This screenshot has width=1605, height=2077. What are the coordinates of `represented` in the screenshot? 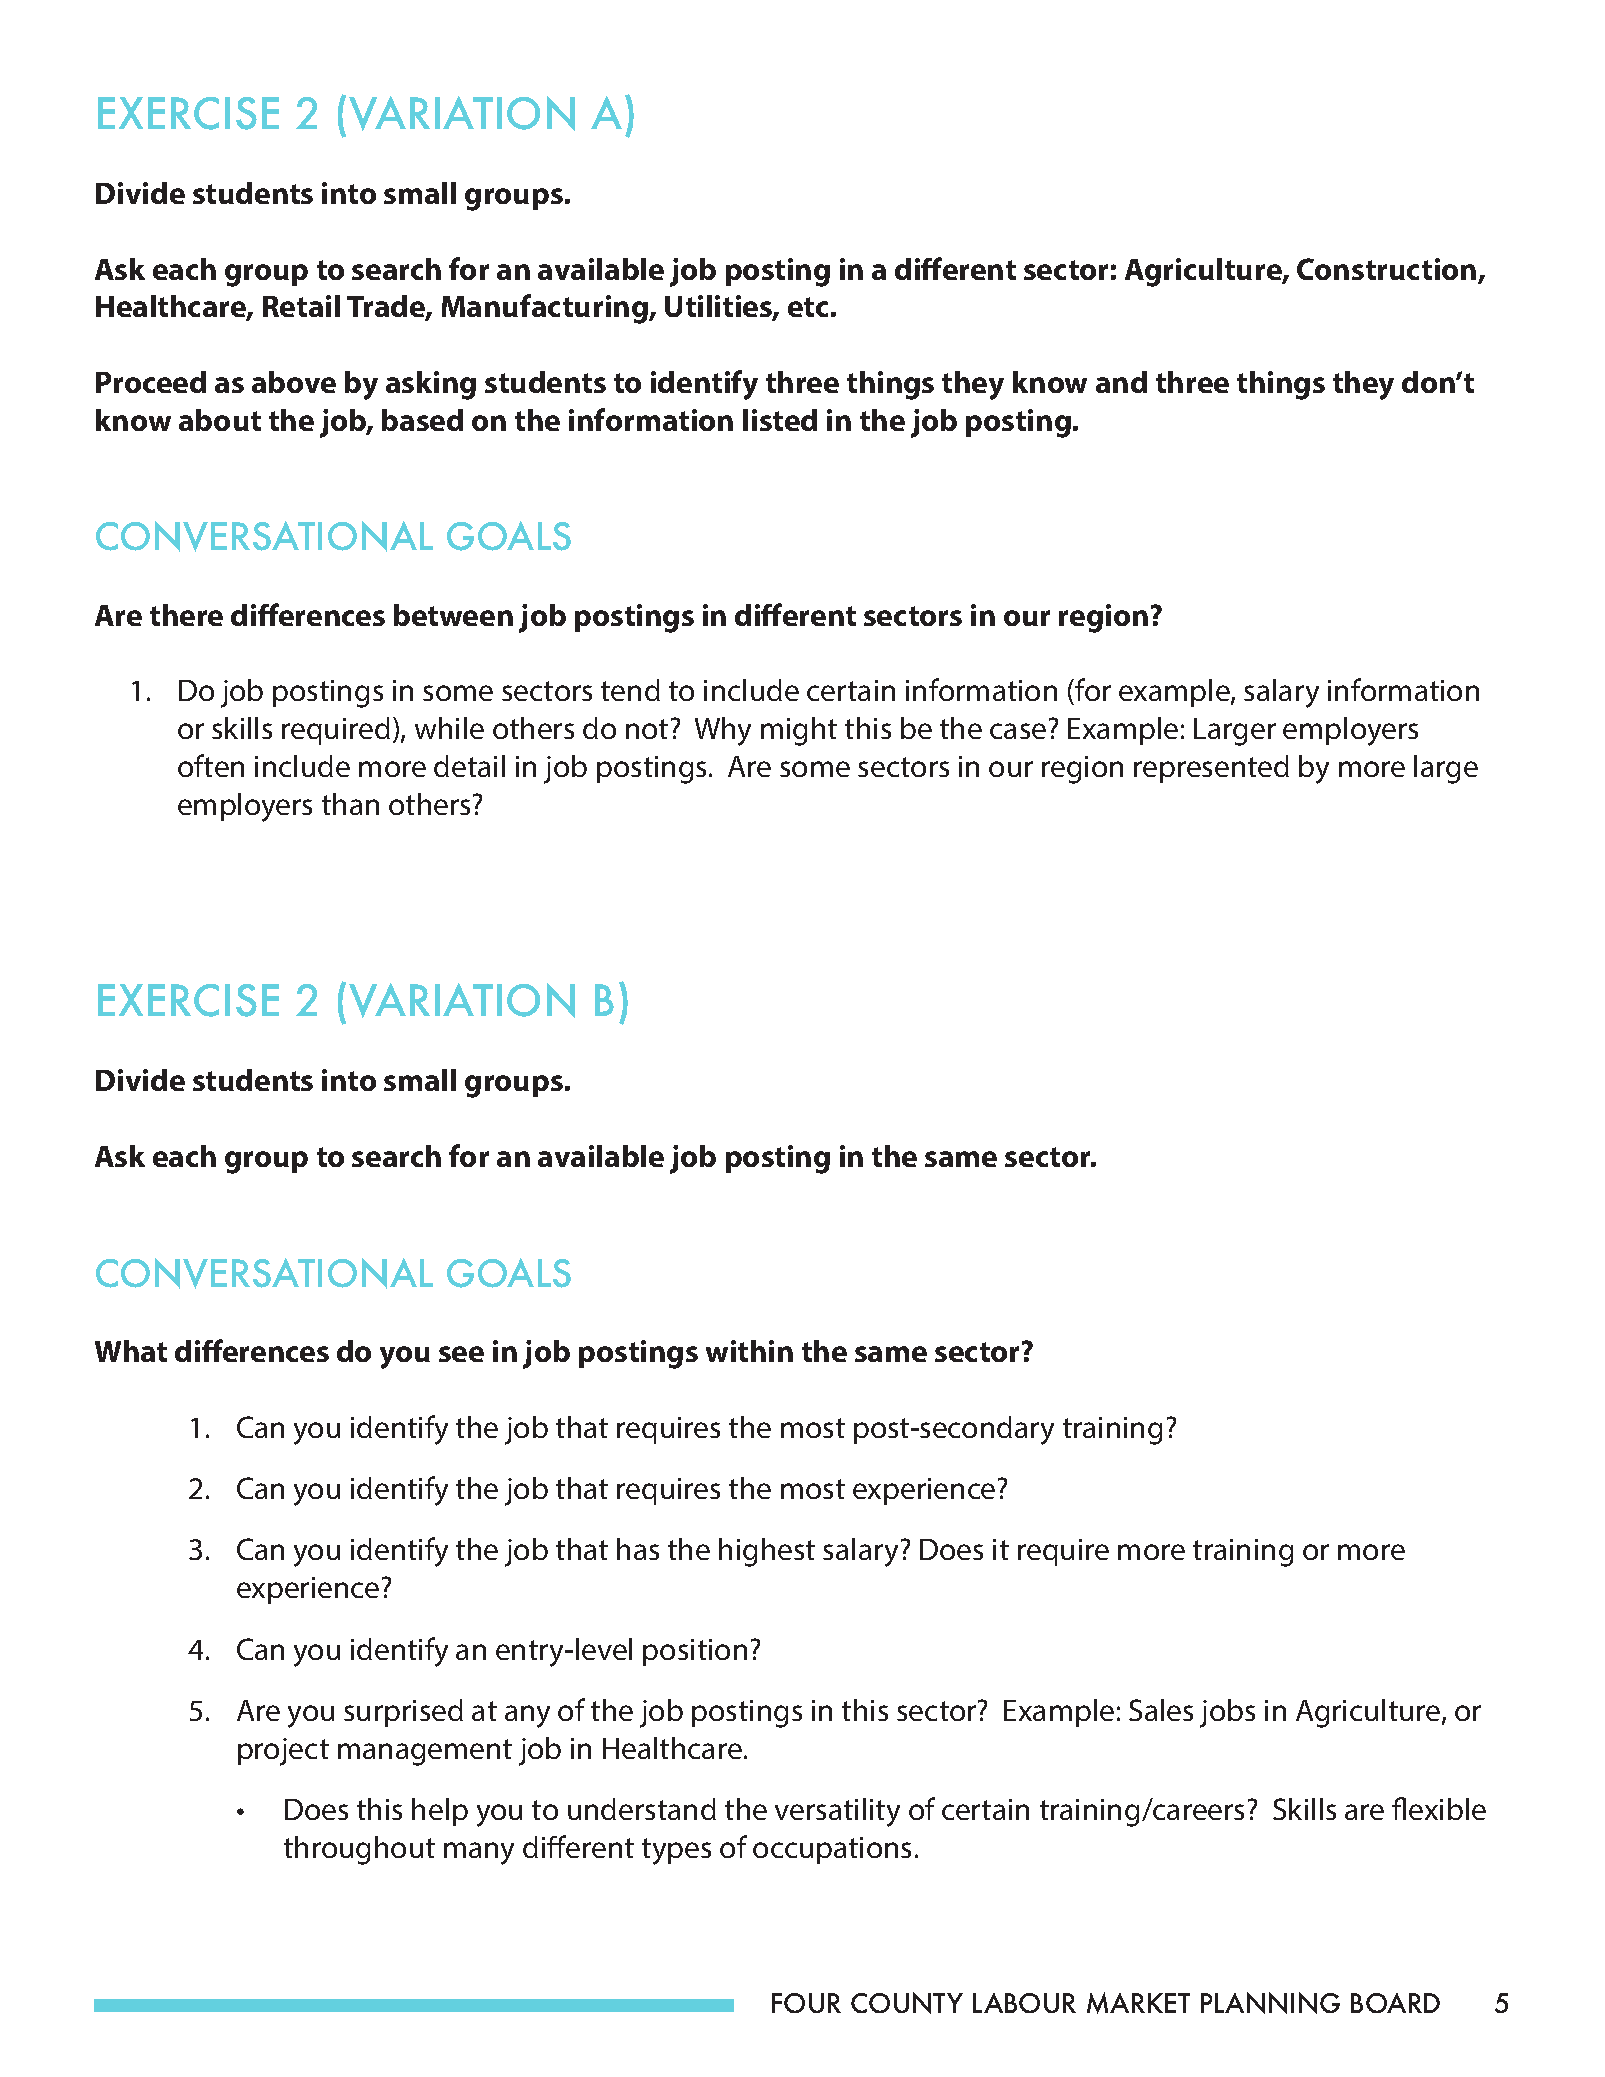 It's located at (1211, 769).
